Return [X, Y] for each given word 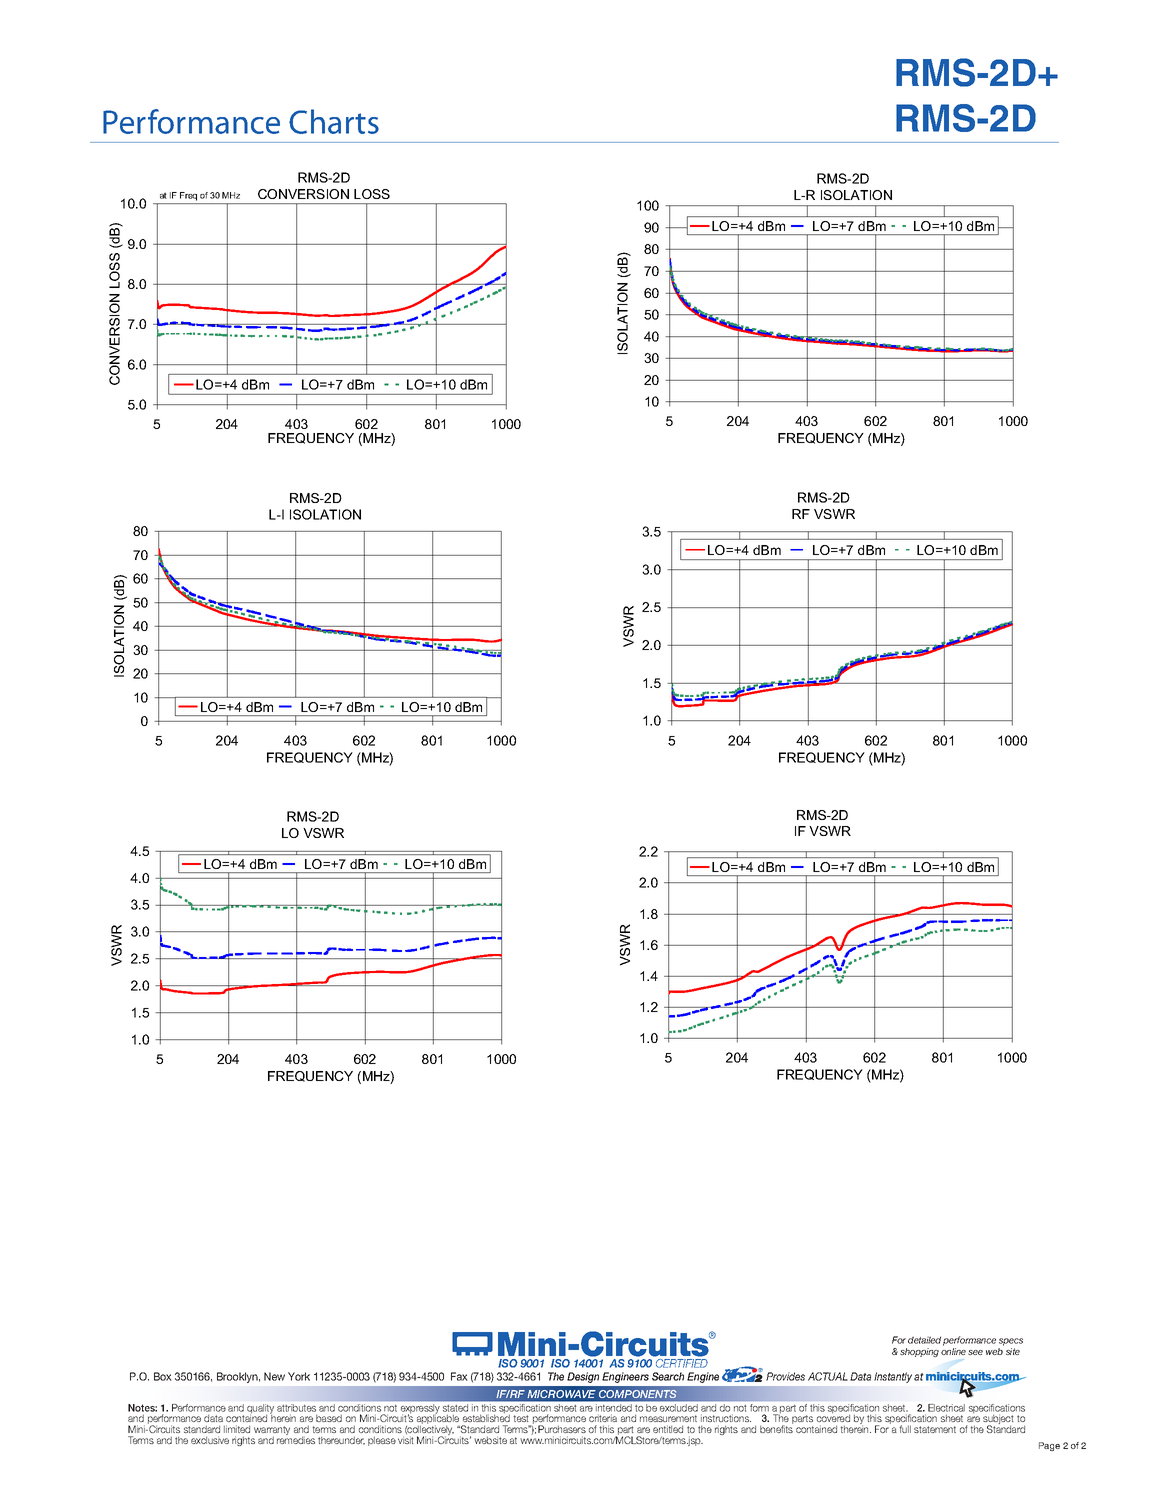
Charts [334, 121]
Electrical [946, 1408]
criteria [603, 1418]
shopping [919, 1352]
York [299, 1376]
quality [260, 1410]
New [274, 1376]
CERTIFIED [682, 1363]
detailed [924, 1340]
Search [668, 1376]
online [953, 1351]
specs [1011, 1342]
